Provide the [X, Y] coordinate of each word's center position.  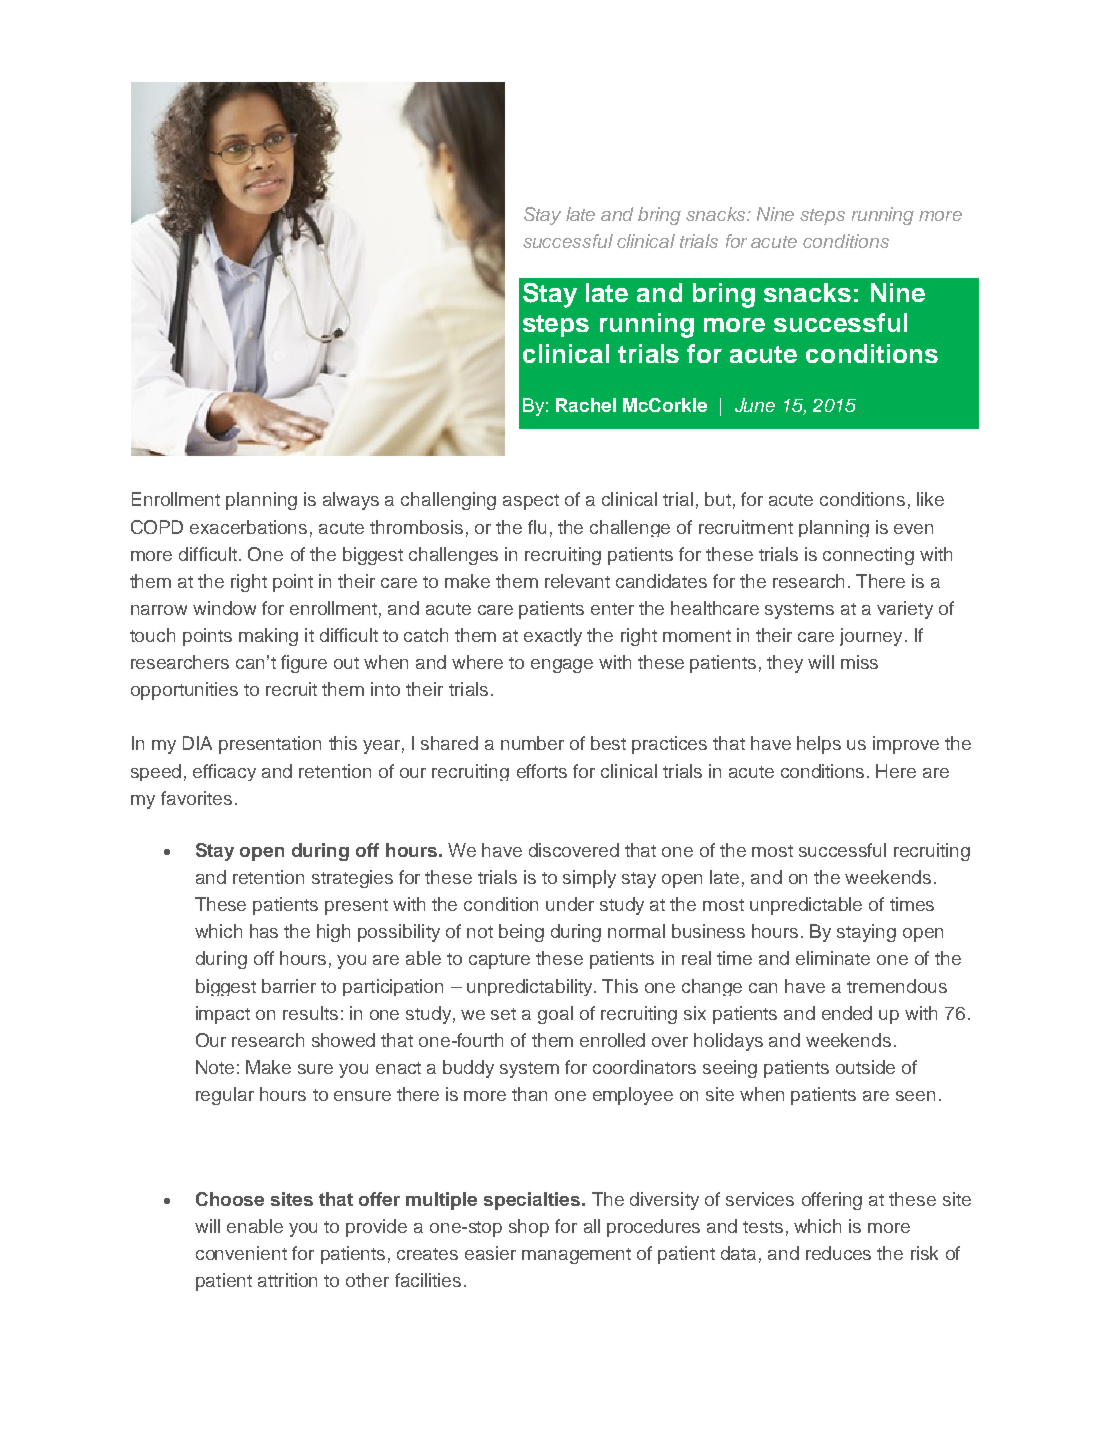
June [755, 405]
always [351, 501]
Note [215, 1067]
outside [865, 1067]
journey [871, 637]
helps [819, 745]
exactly [553, 637]
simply [589, 879]
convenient [241, 1253]
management [576, 1256]
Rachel [586, 405]
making [268, 637]
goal [555, 1015]
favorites [196, 798]
